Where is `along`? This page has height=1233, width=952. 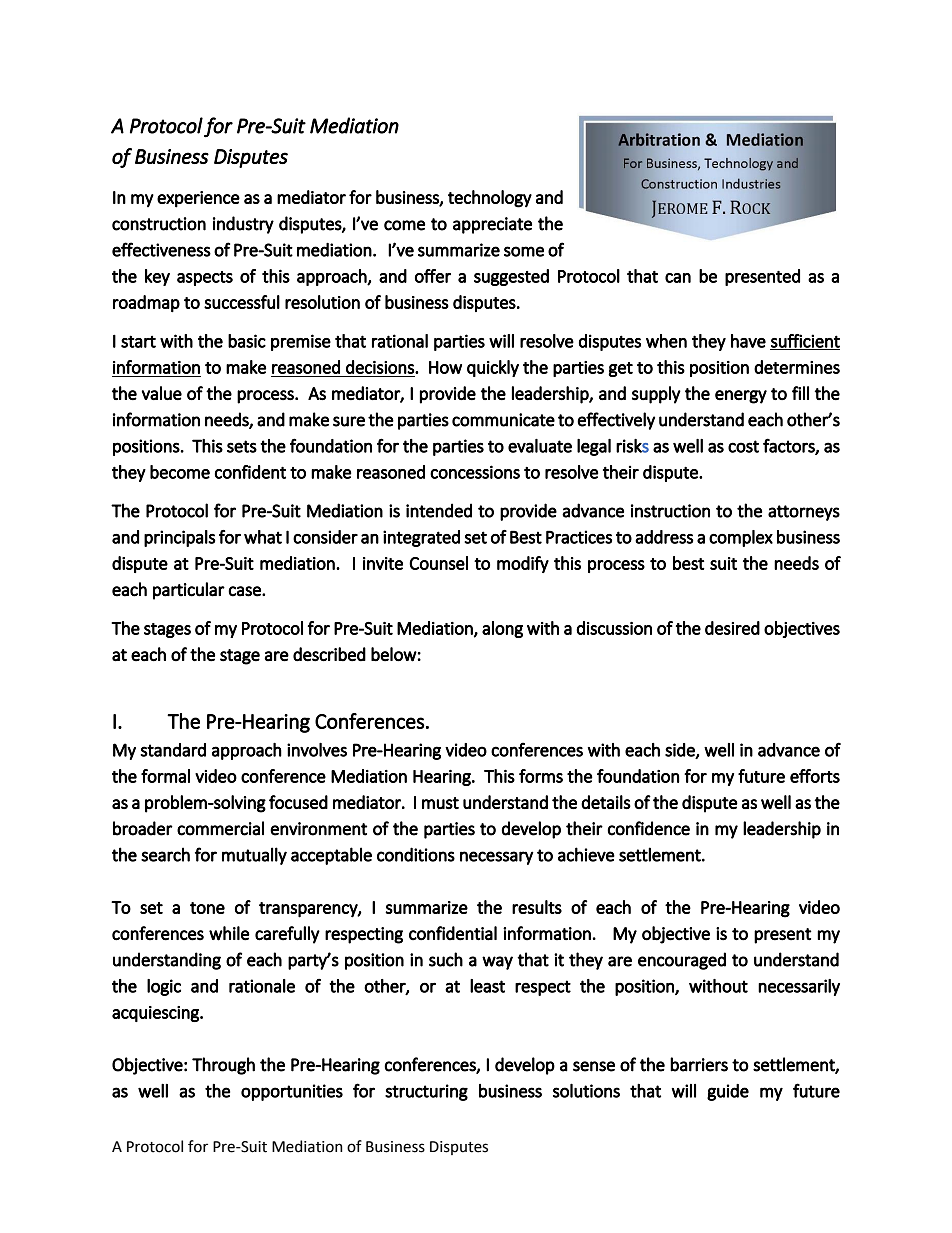
along is located at coordinates (502, 629).
